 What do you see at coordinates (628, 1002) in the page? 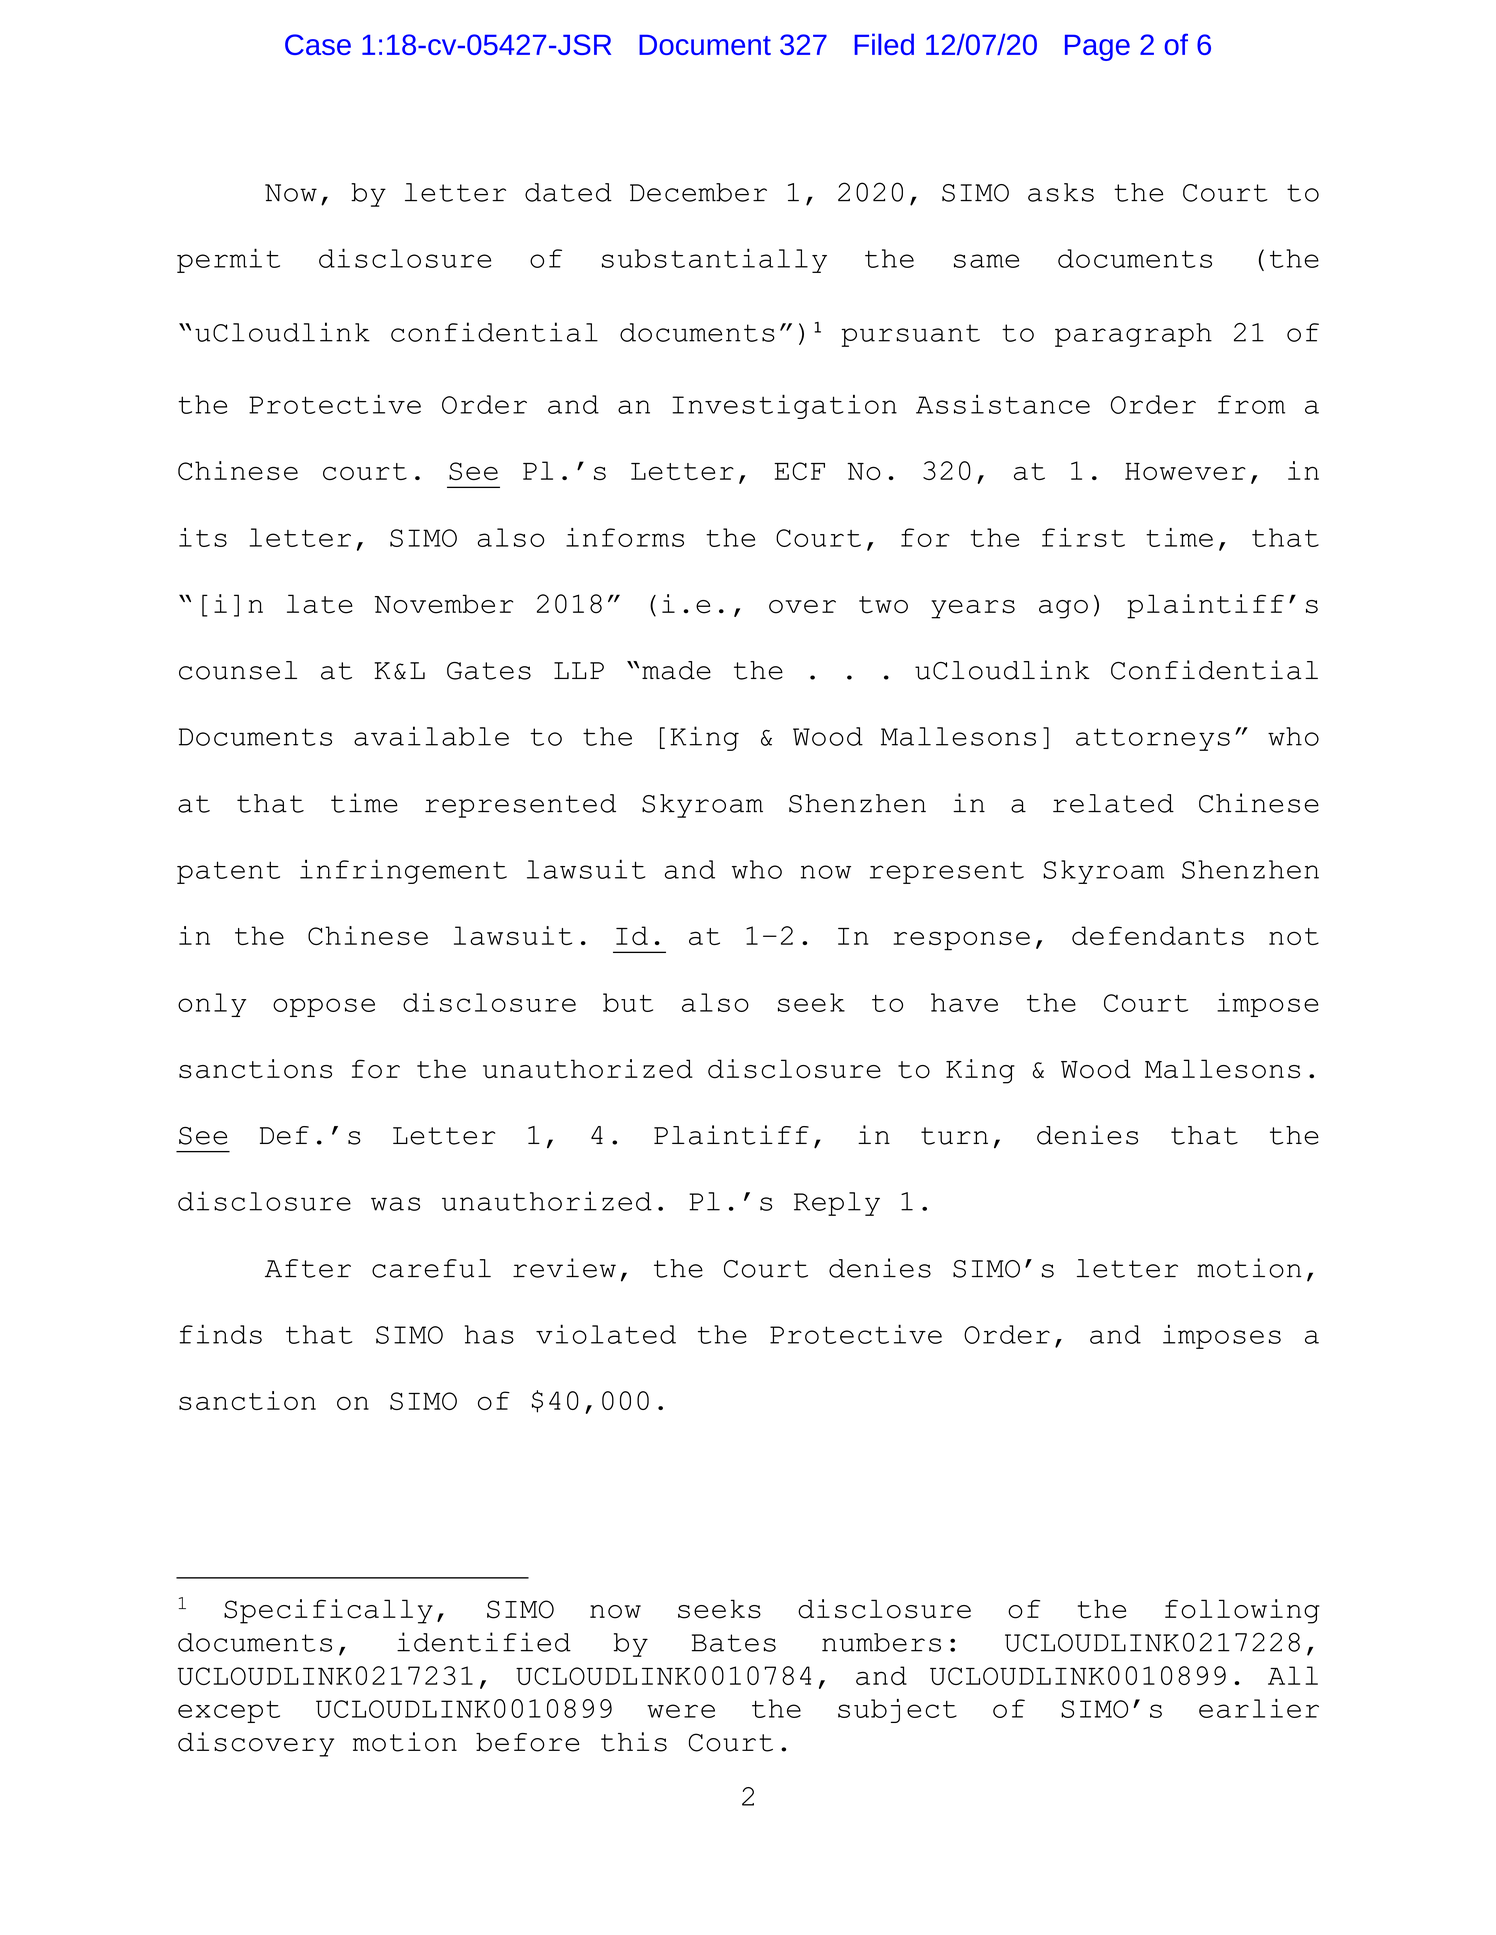
I see `but` at bounding box center [628, 1002].
